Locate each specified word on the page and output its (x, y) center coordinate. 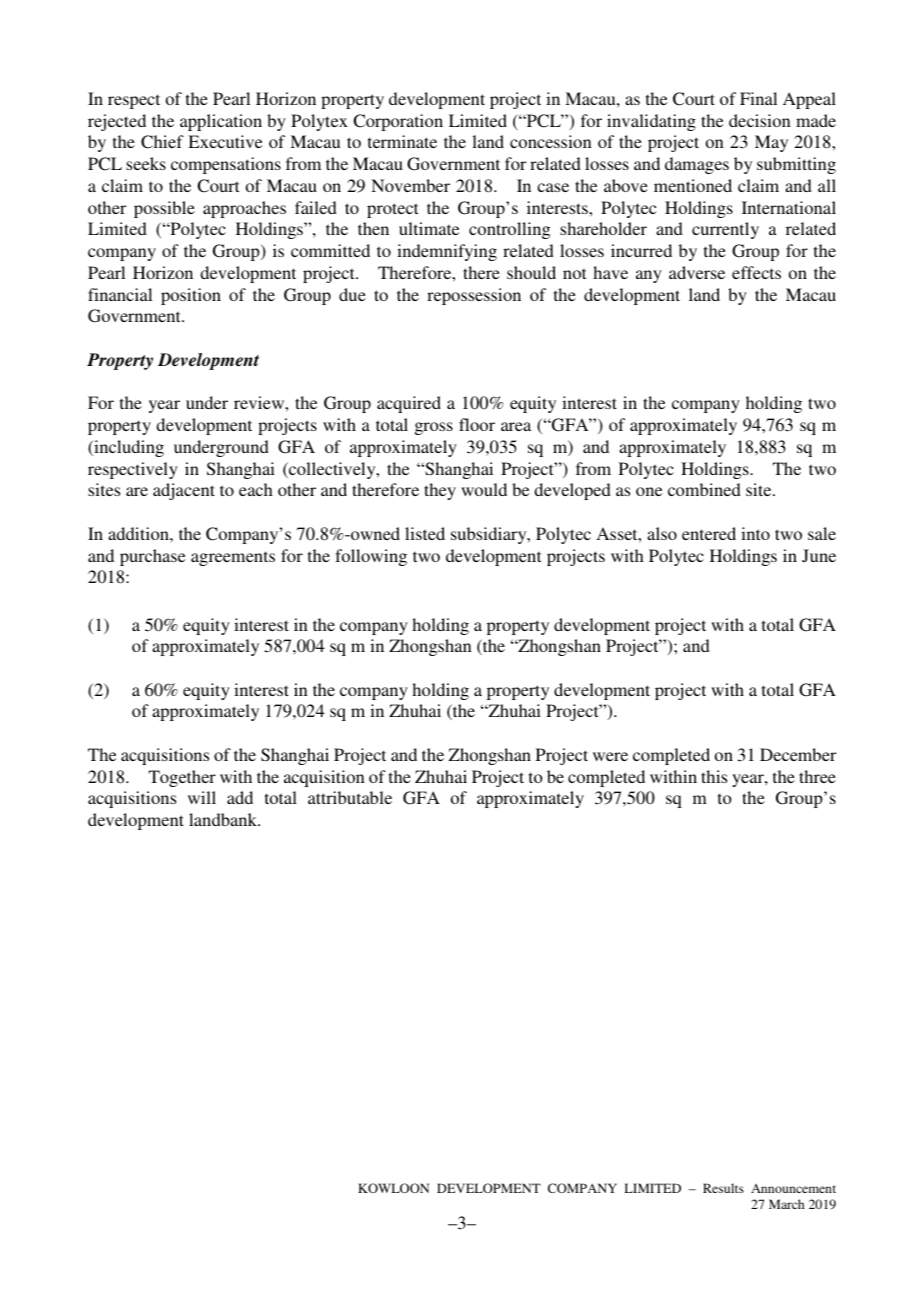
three (817, 776)
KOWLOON (393, 1188)
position (191, 296)
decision (760, 120)
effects (756, 272)
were (610, 756)
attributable (350, 797)
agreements (233, 558)
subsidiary (490, 535)
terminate (402, 141)
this (714, 776)
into (755, 533)
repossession (474, 296)
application (221, 122)
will (202, 797)
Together (182, 778)
